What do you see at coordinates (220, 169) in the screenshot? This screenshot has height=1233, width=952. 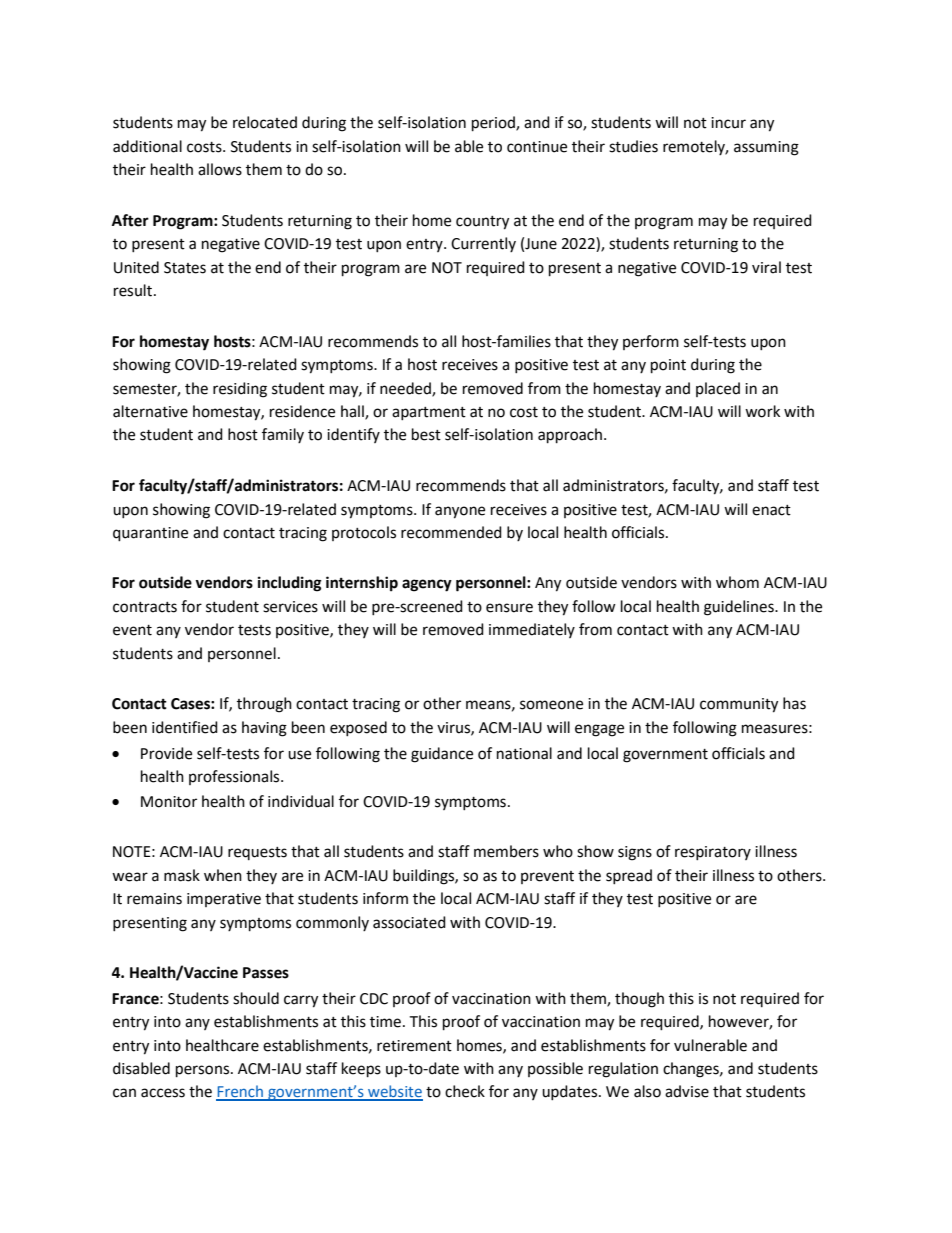 I see `allows` at bounding box center [220, 169].
